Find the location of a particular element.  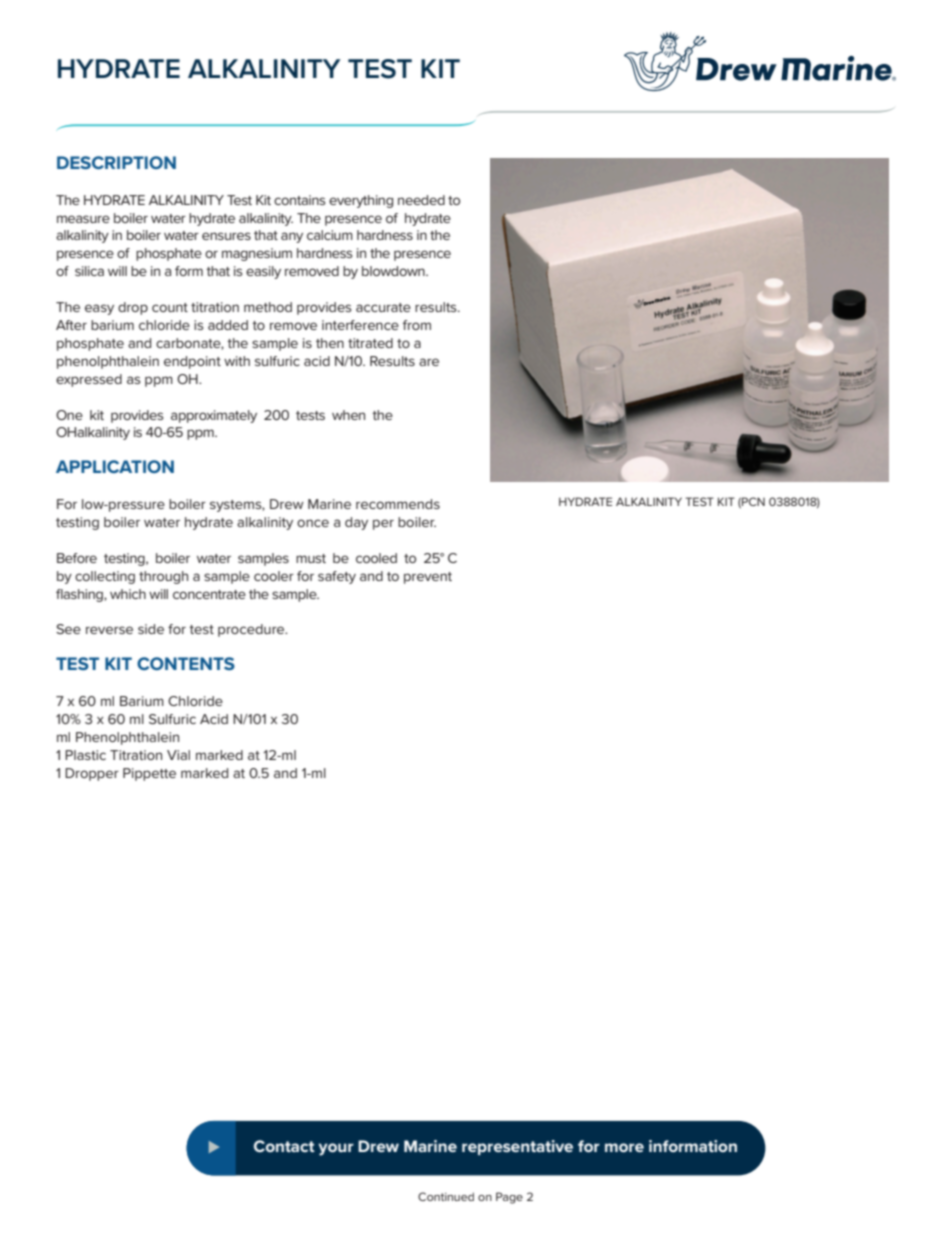

day is located at coordinates (356, 523).
